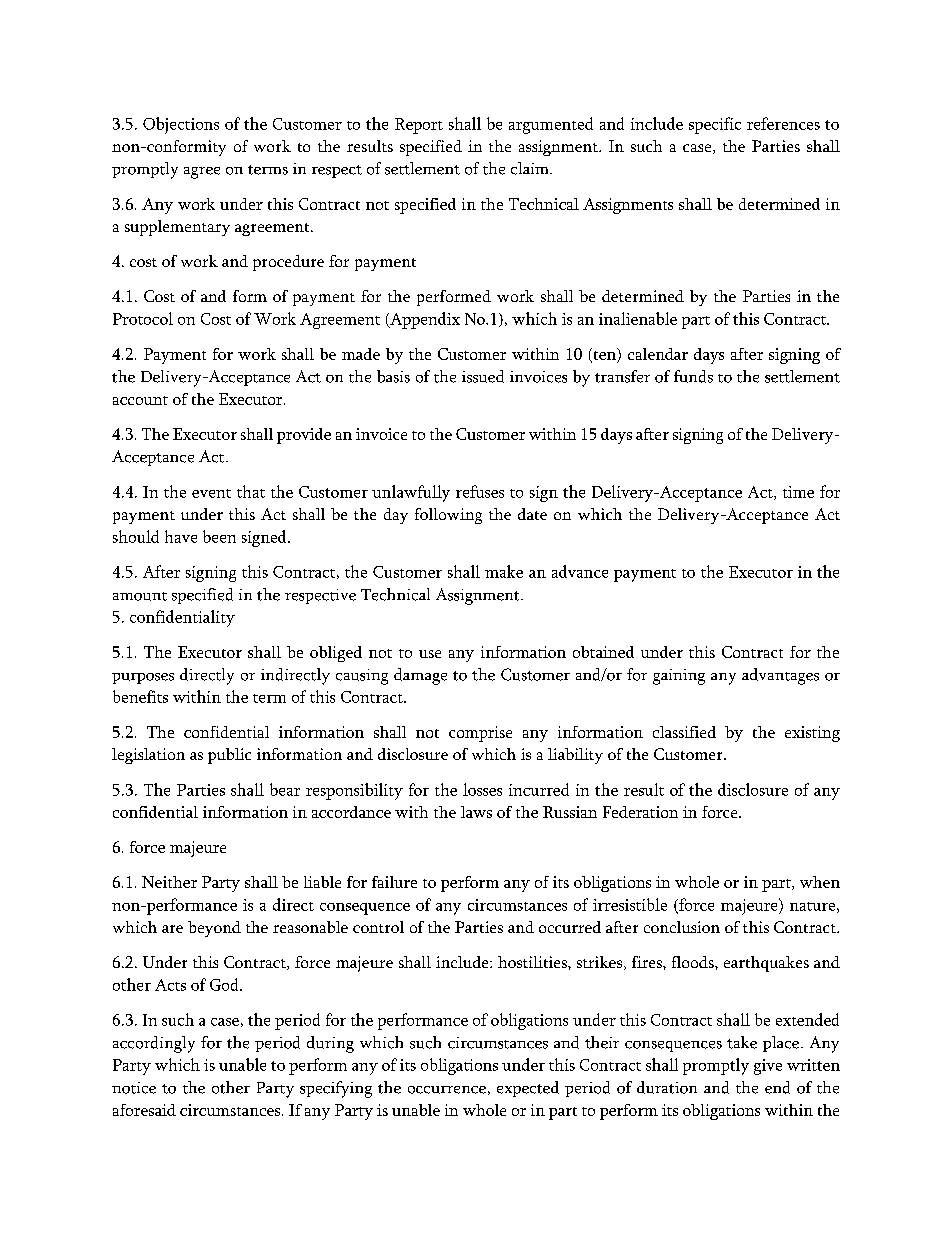  I want to click on claim, so click(531, 168).
